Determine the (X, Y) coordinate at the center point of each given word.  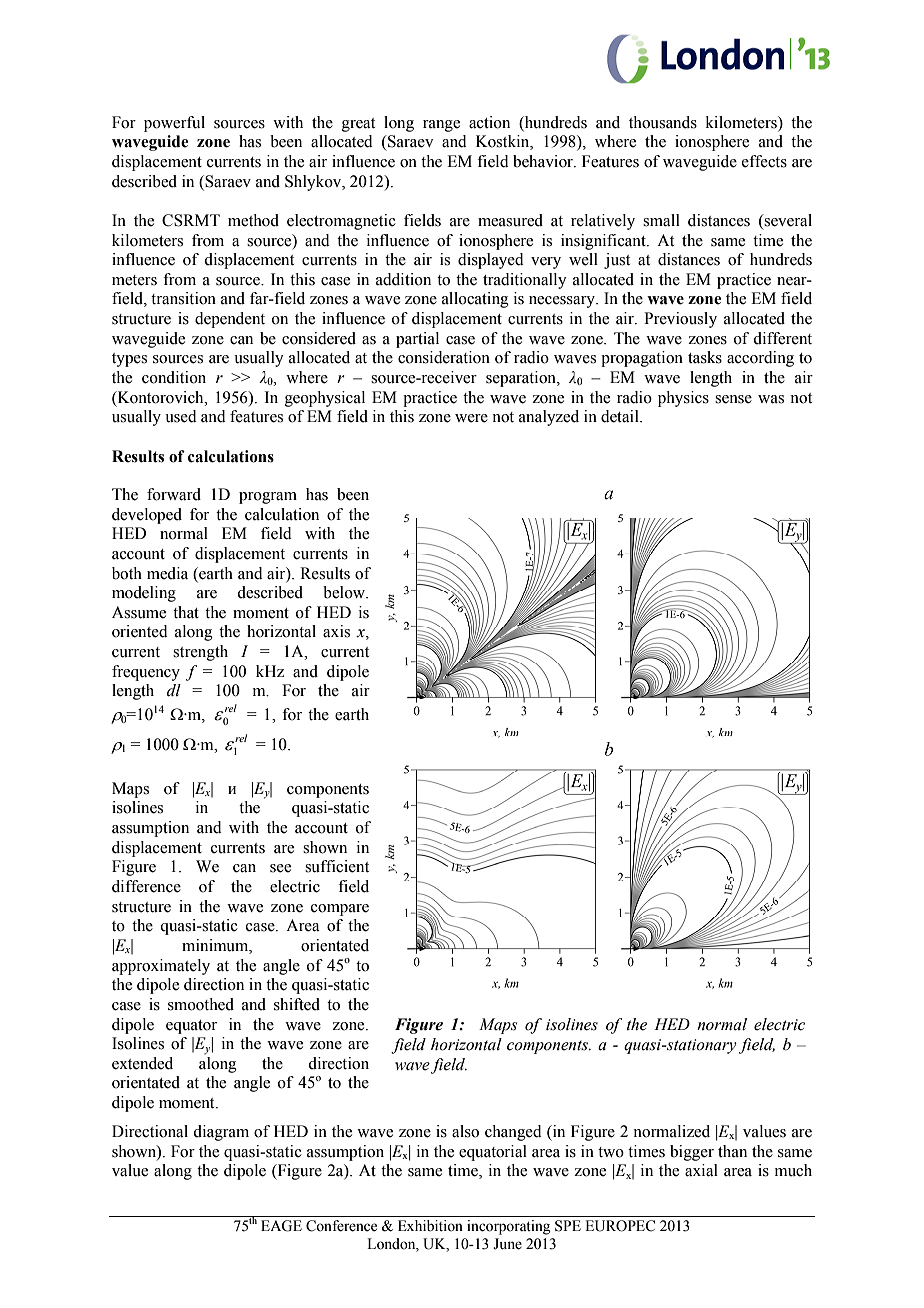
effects (764, 161)
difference (146, 886)
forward (174, 494)
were (471, 418)
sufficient (337, 866)
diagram (221, 1133)
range (441, 126)
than (732, 1151)
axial (701, 1170)
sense (733, 399)
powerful (174, 124)
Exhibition (430, 1226)
